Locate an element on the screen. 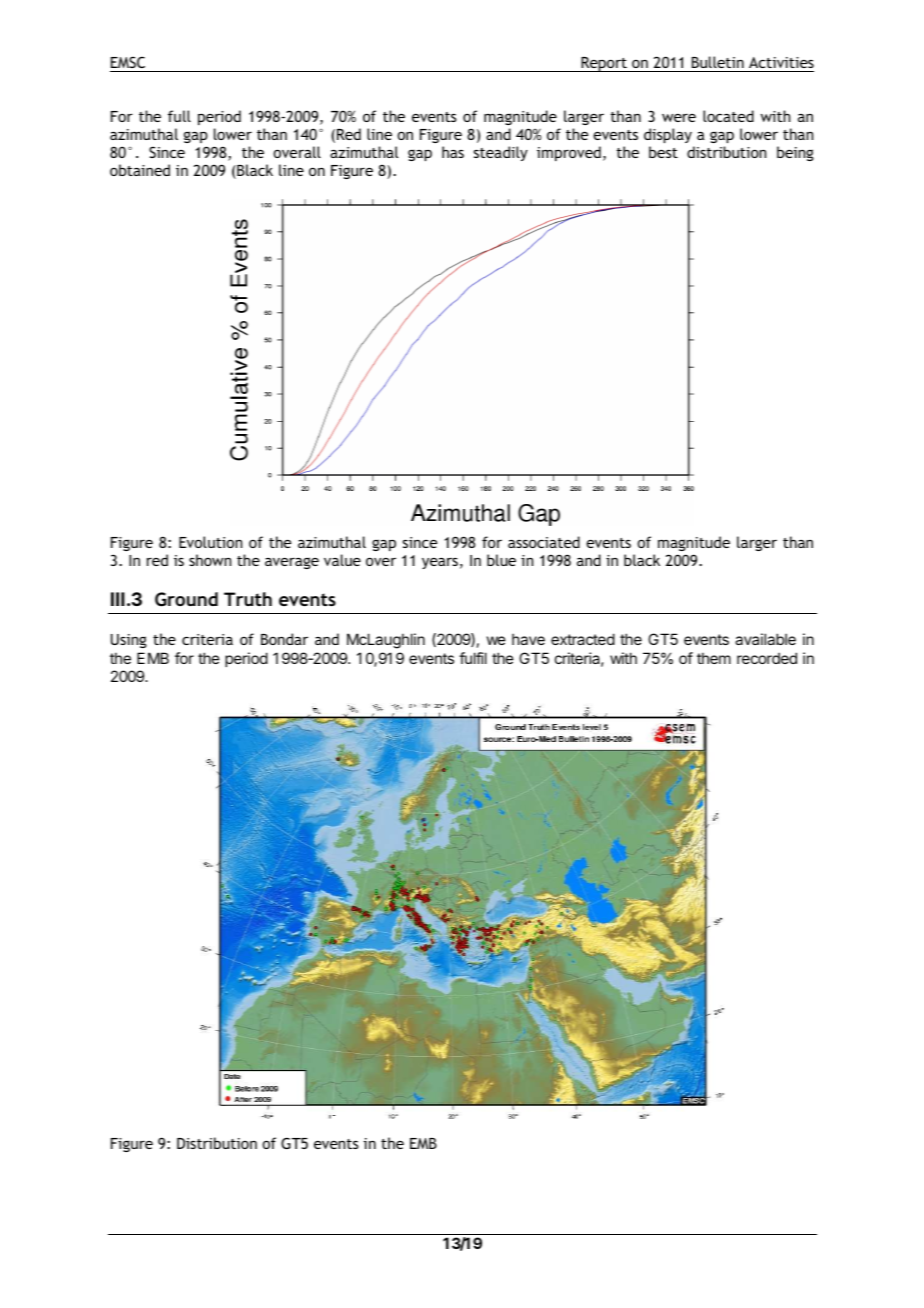 The width and height of the screenshot is (924, 1308). best is located at coordinates (663, 152).
